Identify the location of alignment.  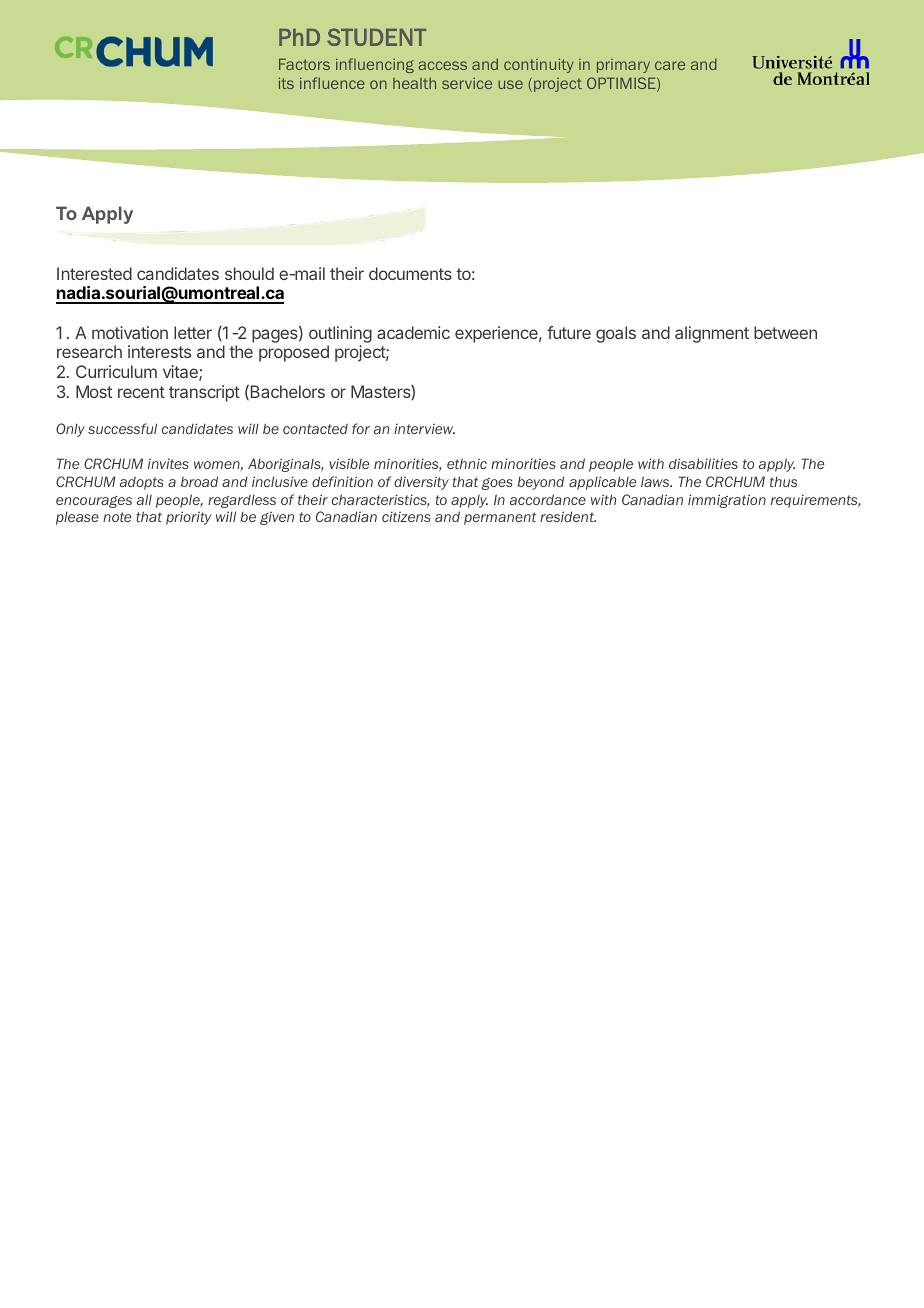
(712, 334).
